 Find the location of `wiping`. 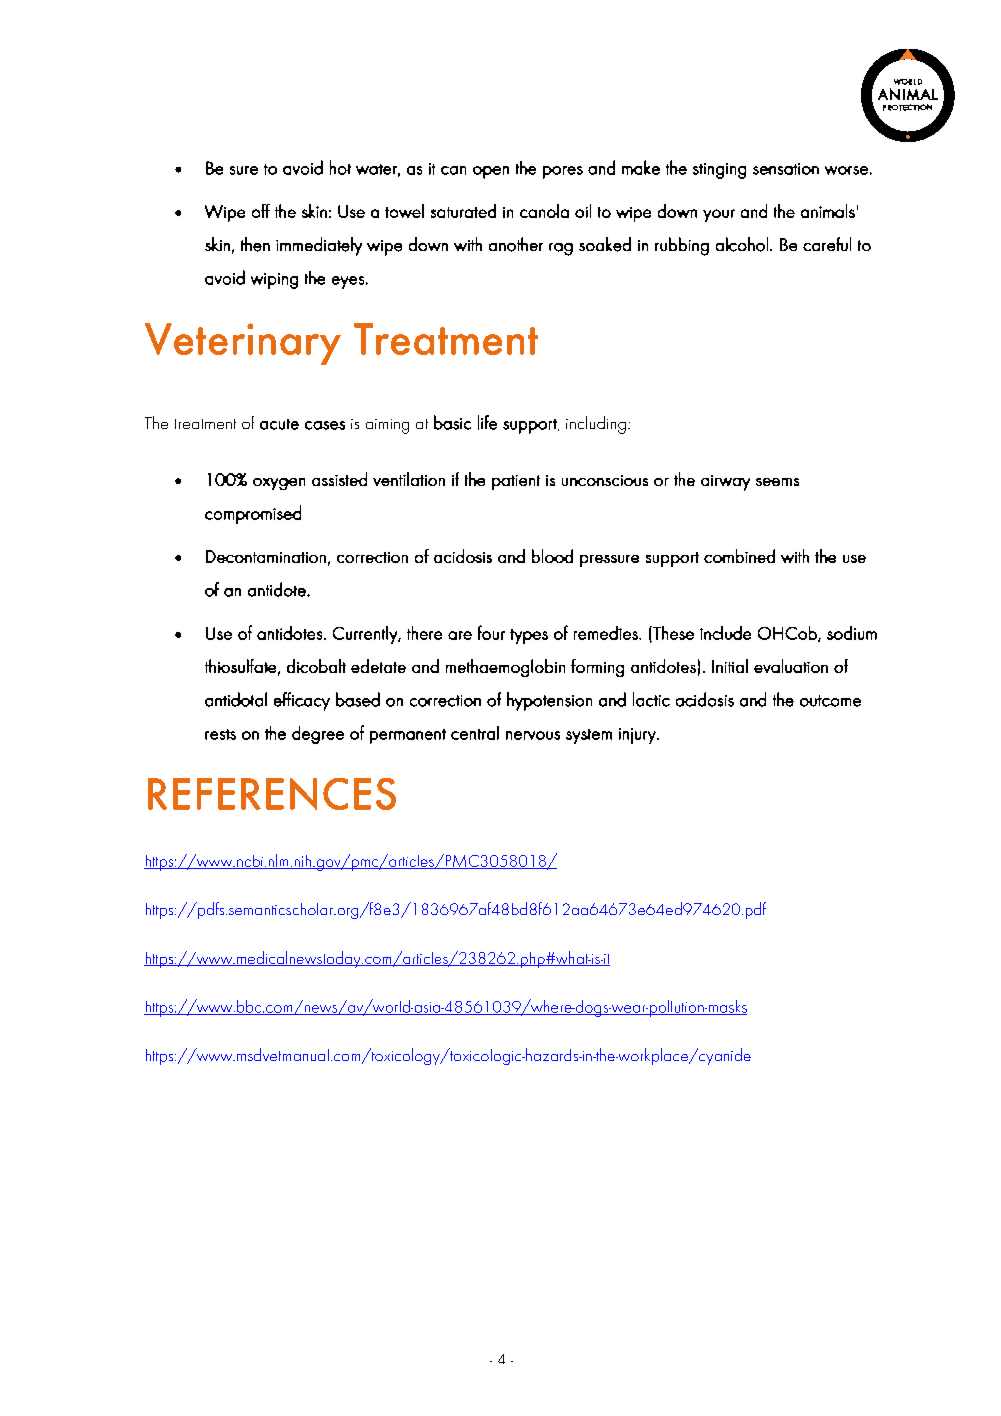

wiping is located at coordinates (274, 281).
